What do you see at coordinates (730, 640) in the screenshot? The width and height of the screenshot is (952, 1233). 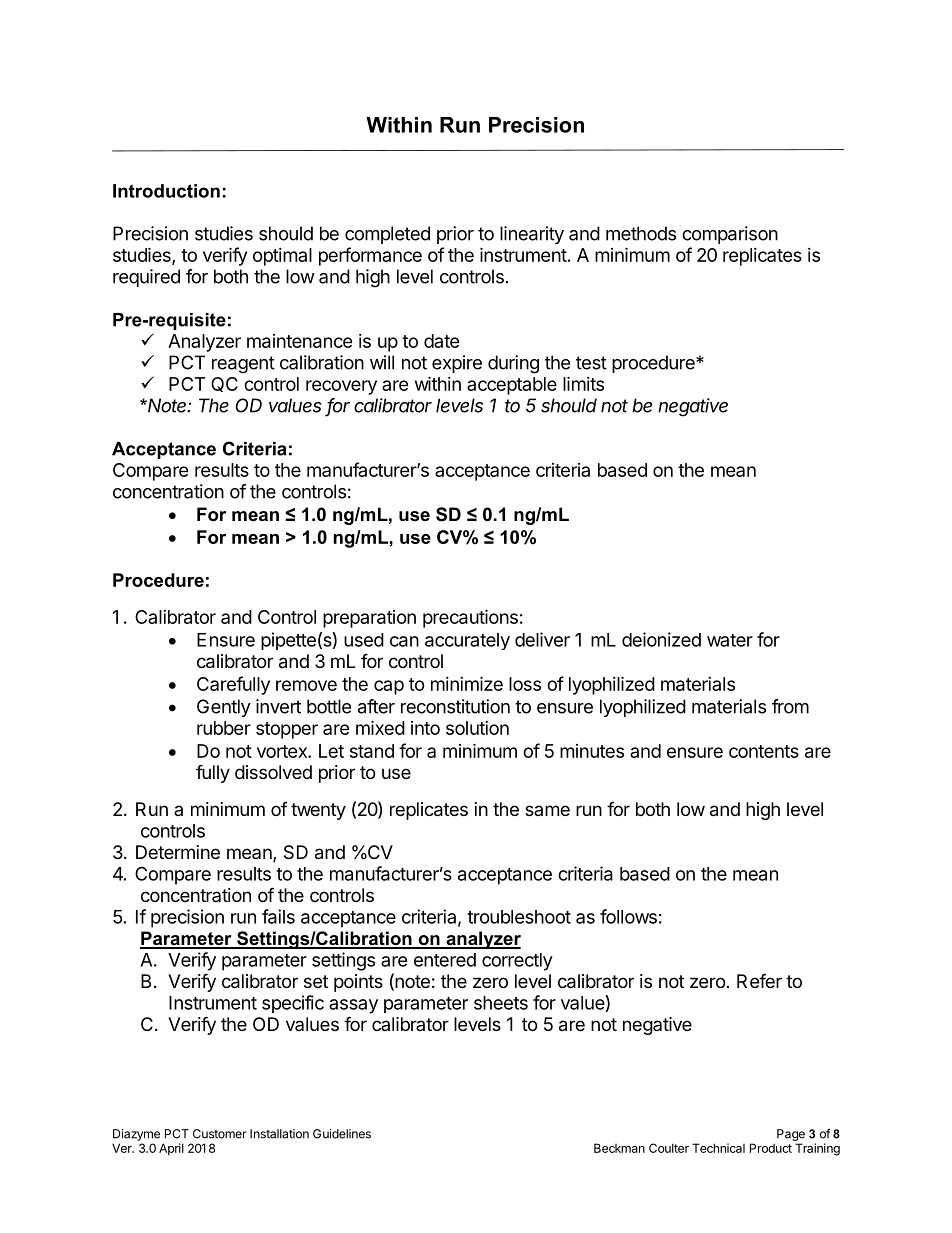 I see `water` at bounding box center [730, 640].
